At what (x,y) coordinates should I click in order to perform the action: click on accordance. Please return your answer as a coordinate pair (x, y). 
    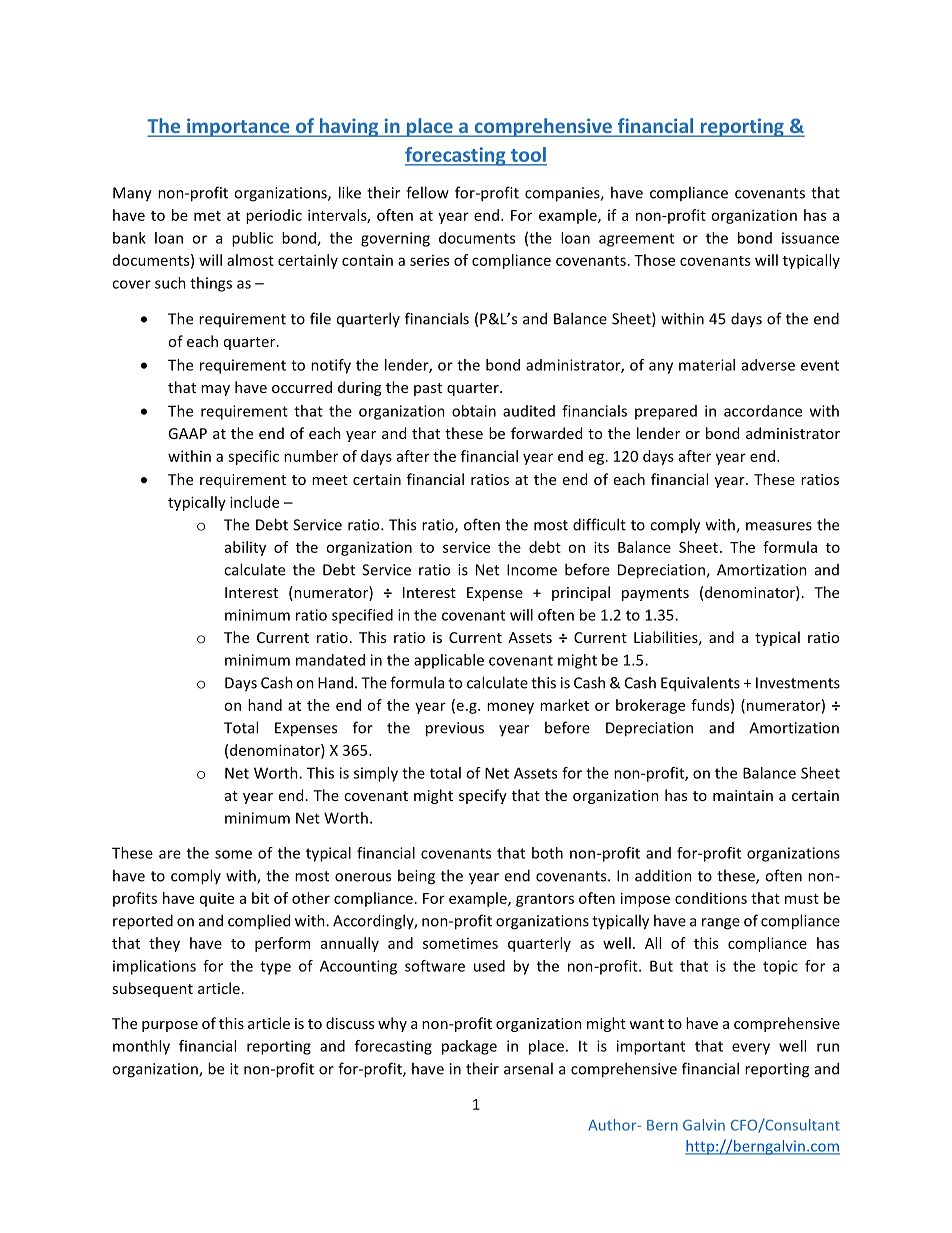
    Looking at the image, I should click on (763, 411).
